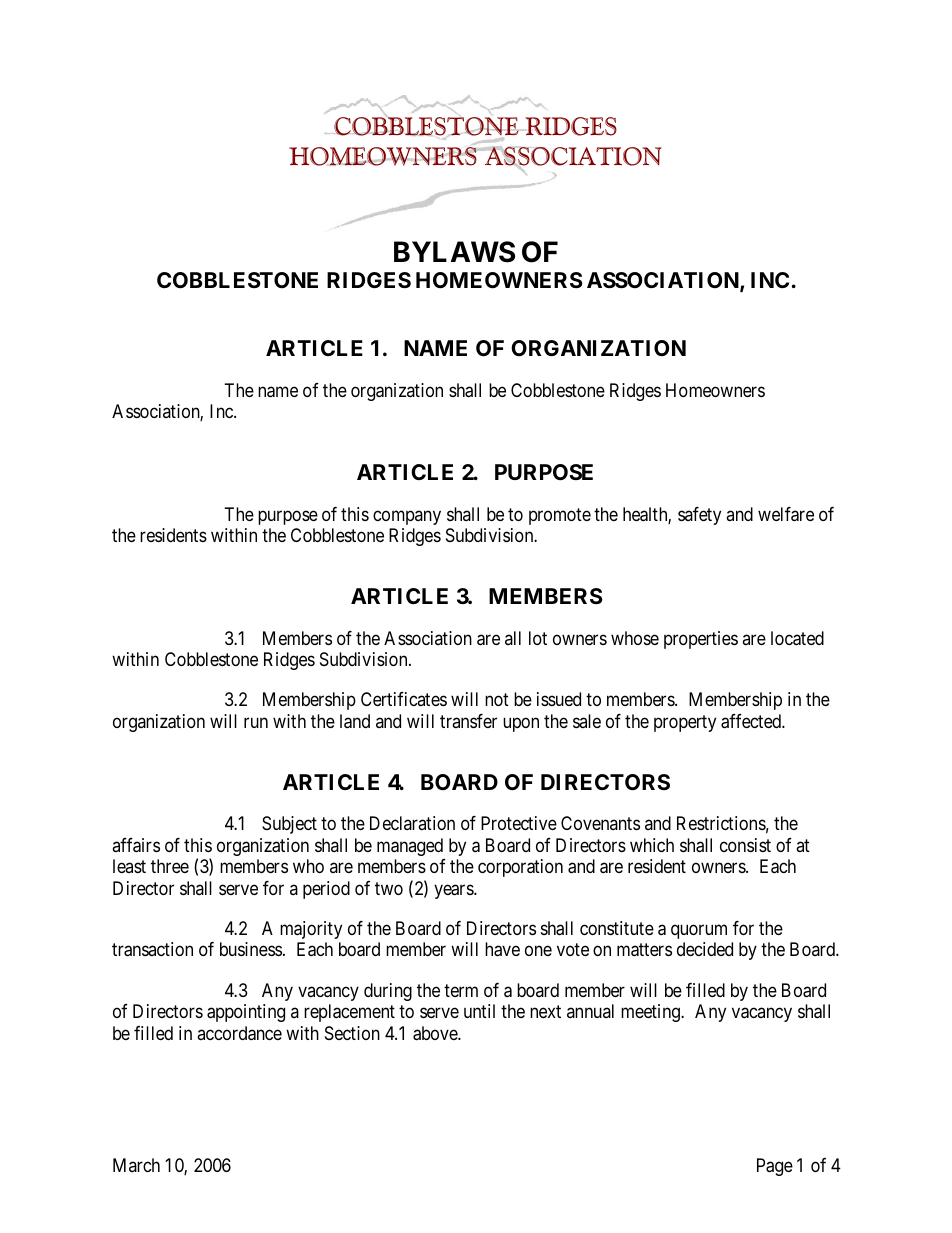 This screenshot has height=1233, width=952. I want to click on Subject, so click(289, 825).
